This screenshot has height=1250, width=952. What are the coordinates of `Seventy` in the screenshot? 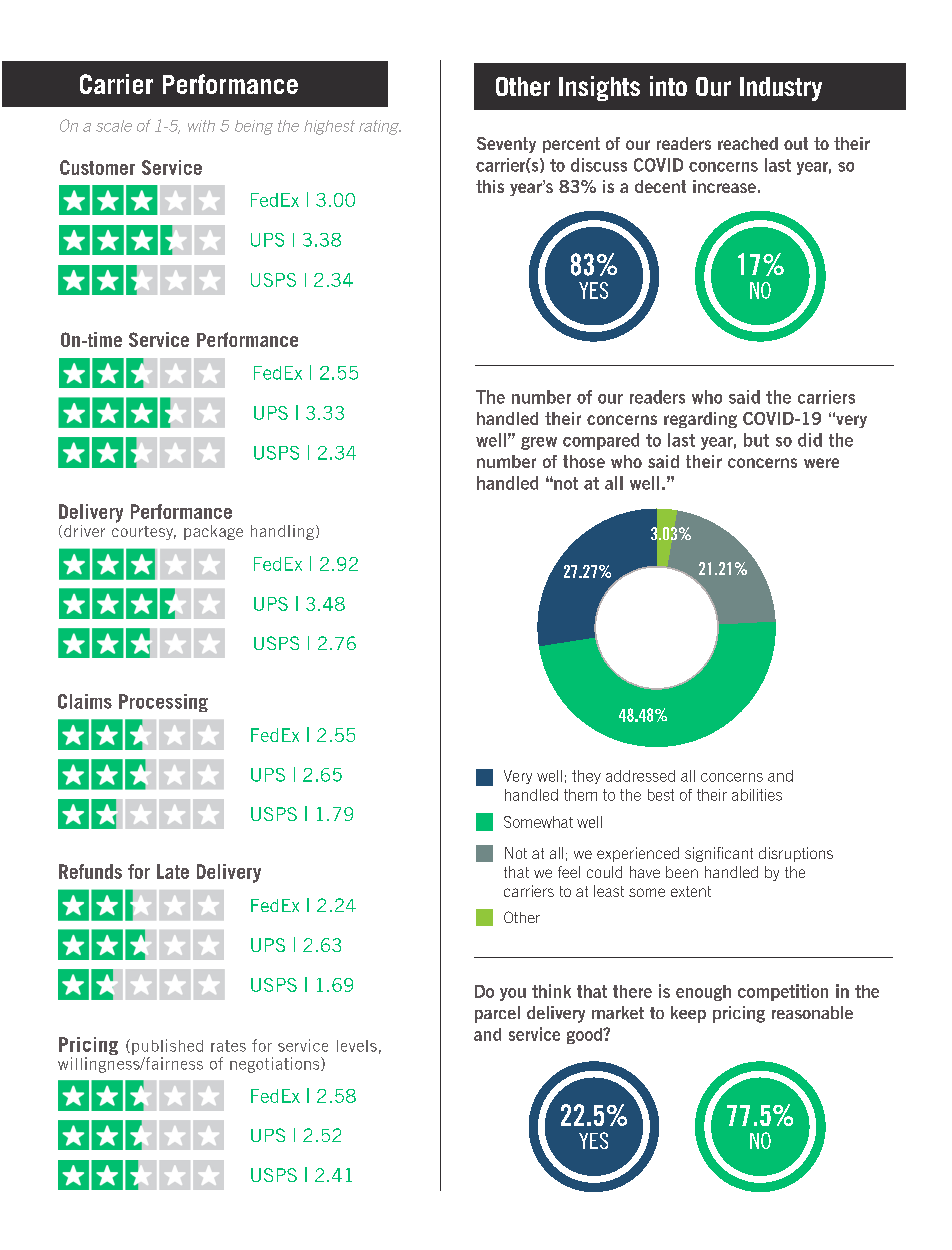 It's located at (506, 145).
